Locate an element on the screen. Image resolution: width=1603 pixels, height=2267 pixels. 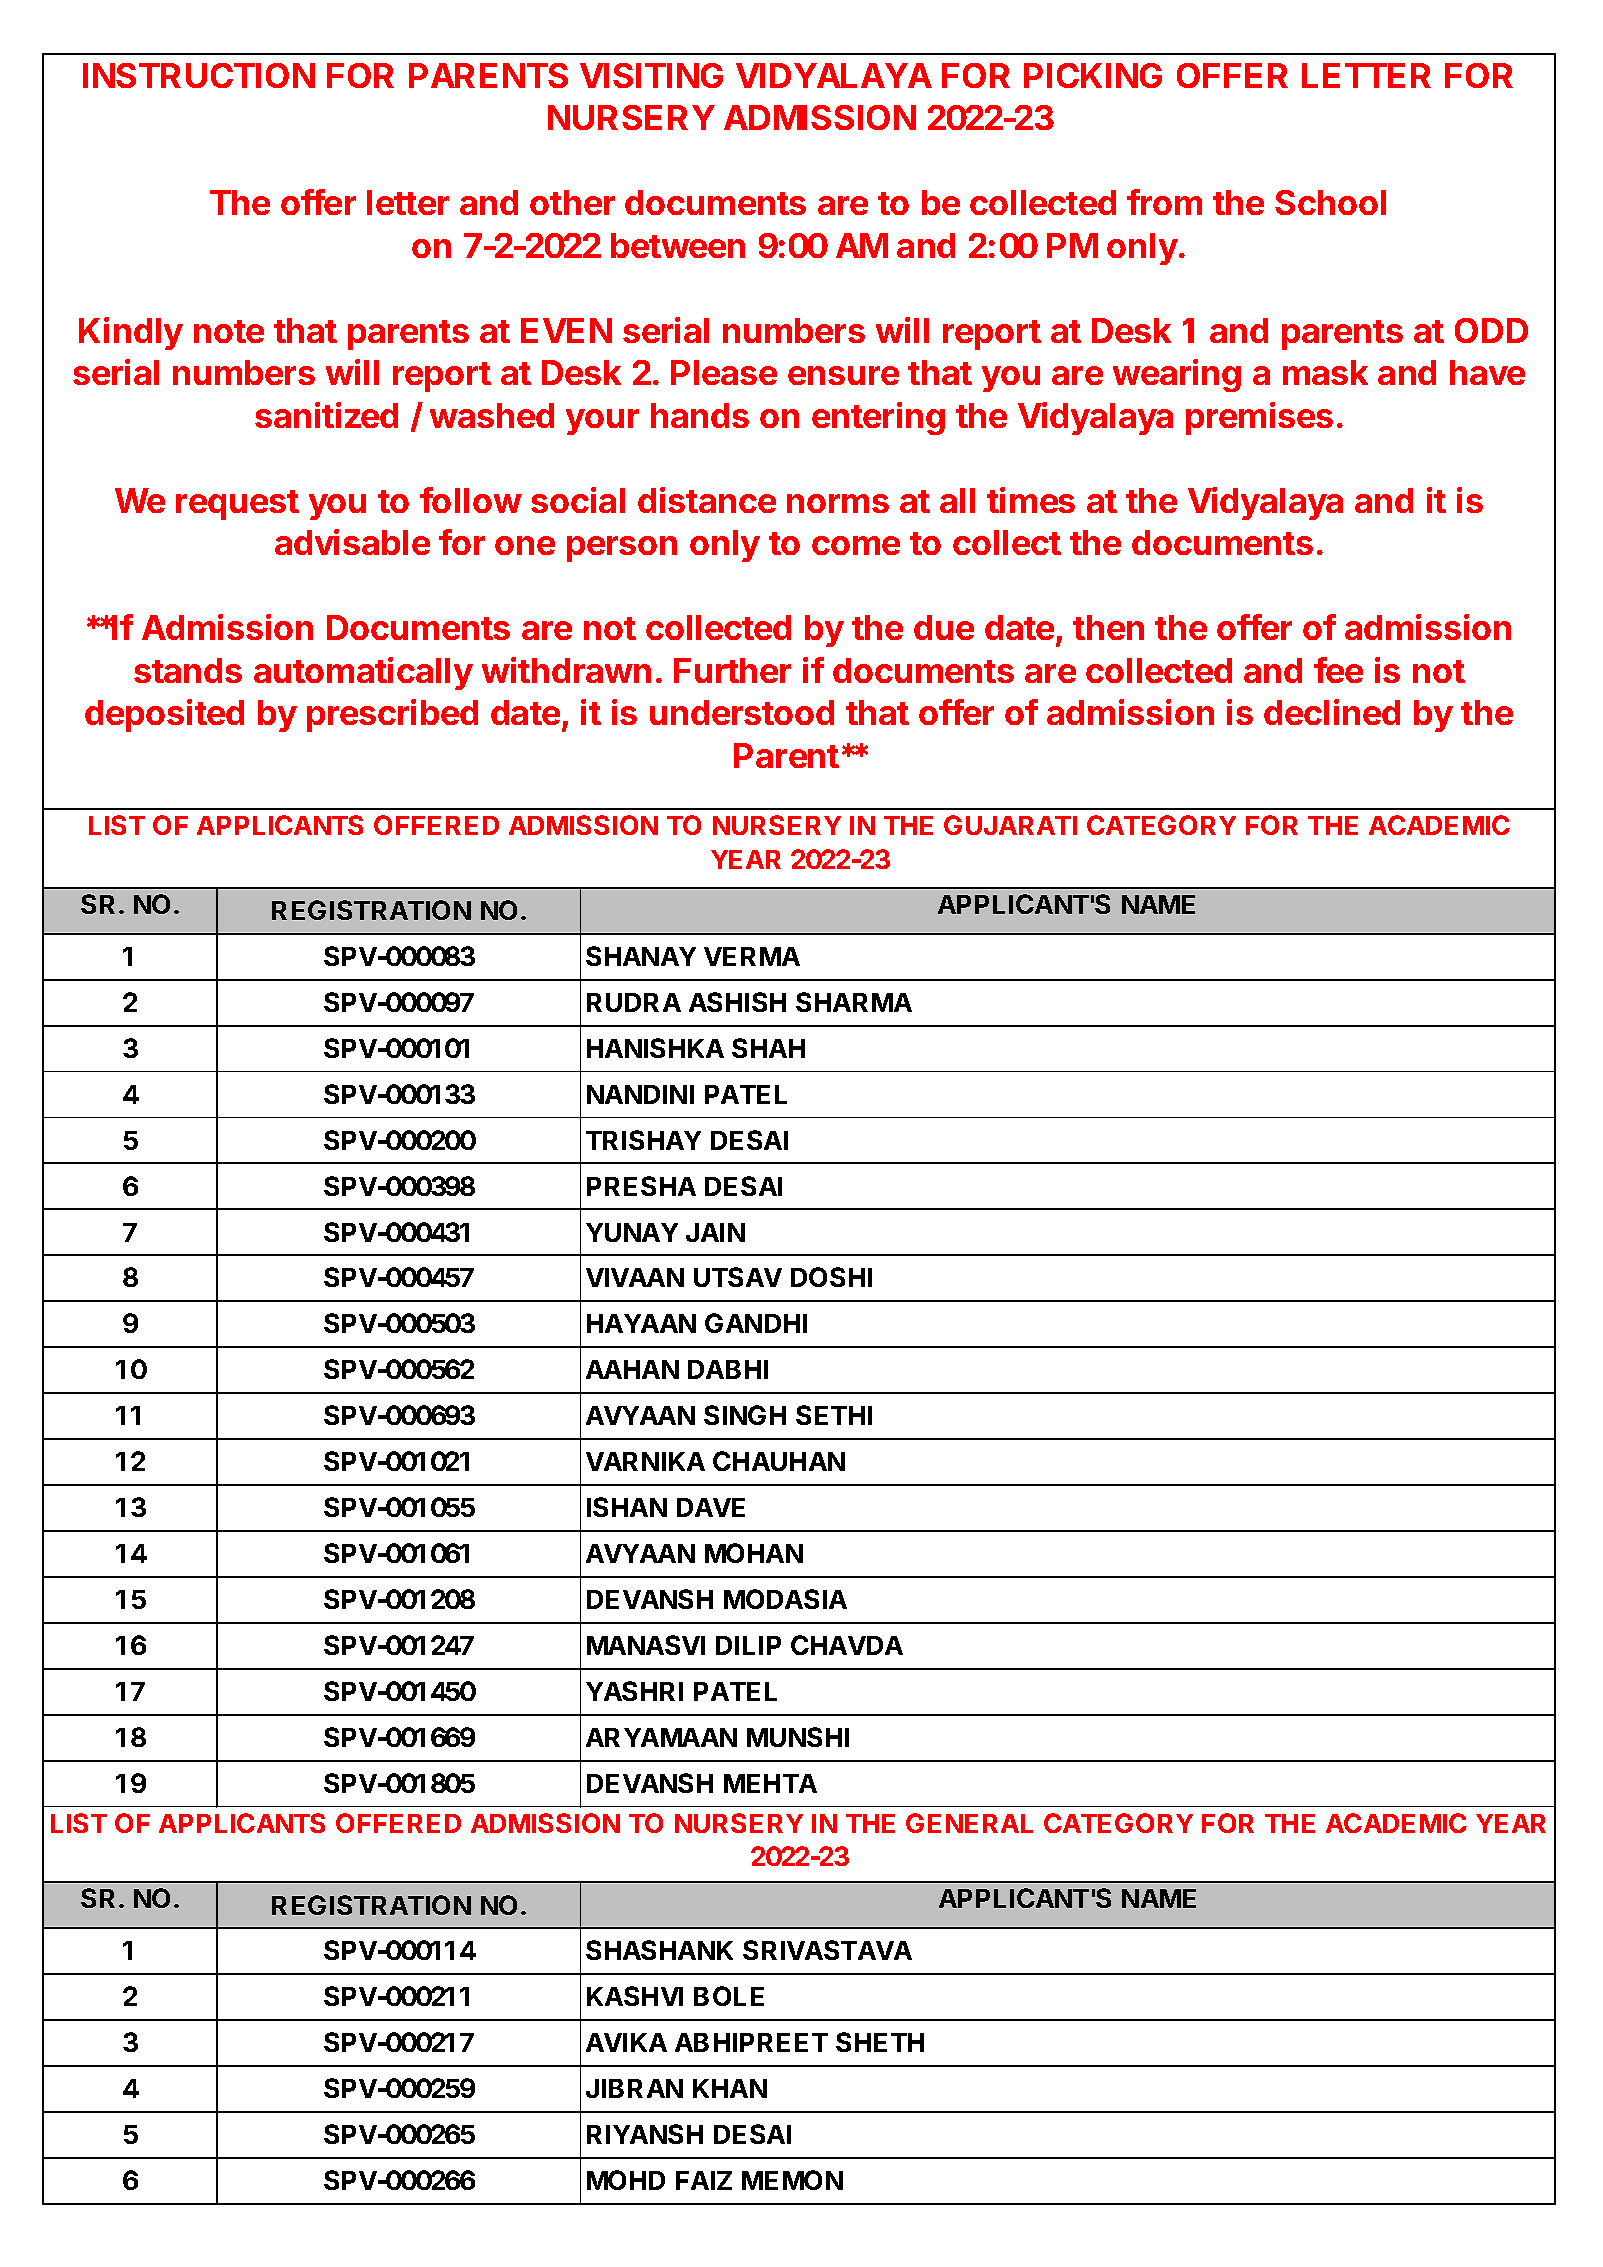
DAVE is located at coordinates (711, 1507).
